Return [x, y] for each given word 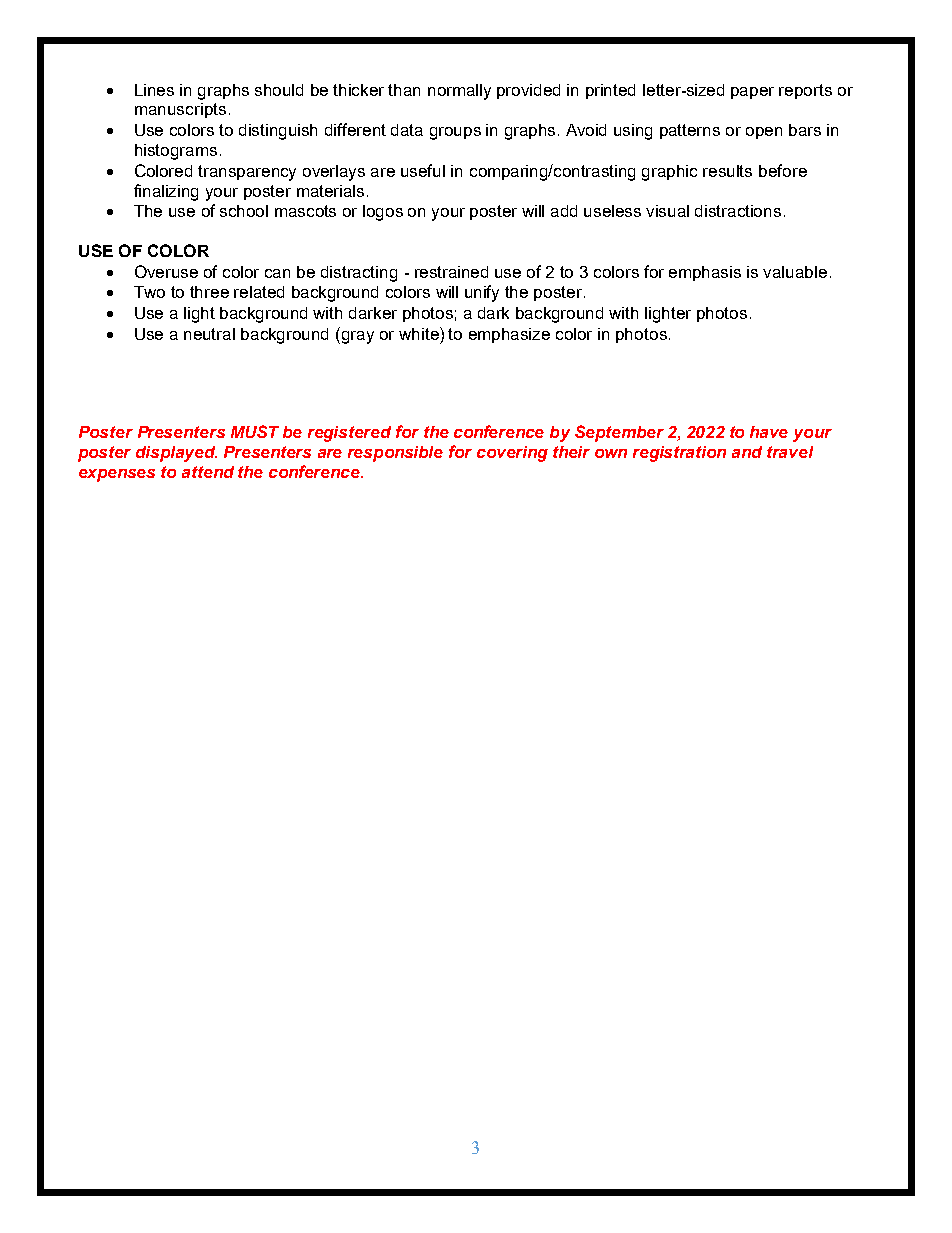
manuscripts [180, 110]
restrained [451, 272]
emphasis [705, 273]
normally [459, 92]
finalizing [166, 192]
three [209, 292]
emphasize [509, 335]
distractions [738, 211]
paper [752, 93]
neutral [209, 334]
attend [208, 472]
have [769, 432]
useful [423, 170]
